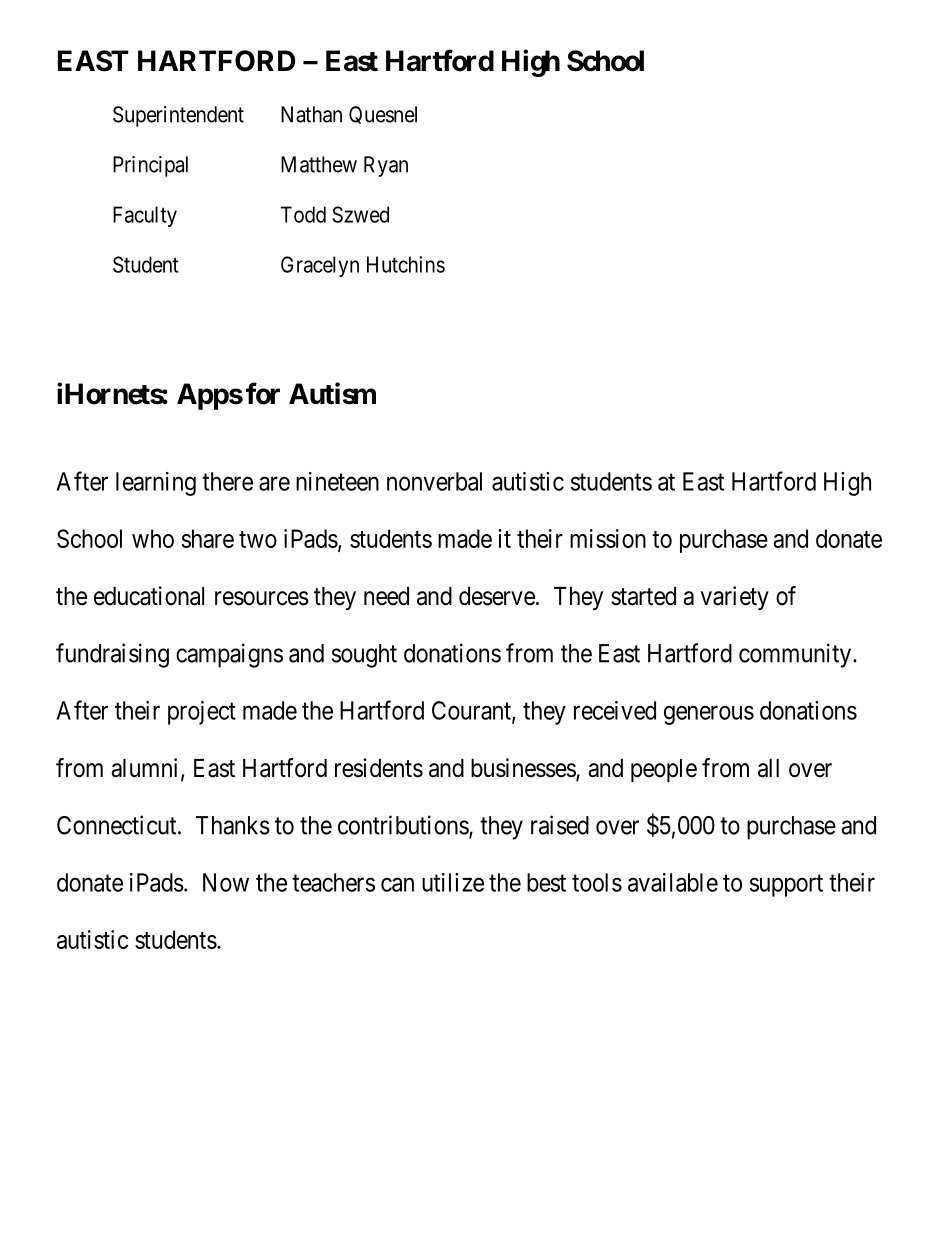  What do you see at coordinates (319, 164) in the screenshot?
I see `Matthew` at bounding box center [319, 164].
